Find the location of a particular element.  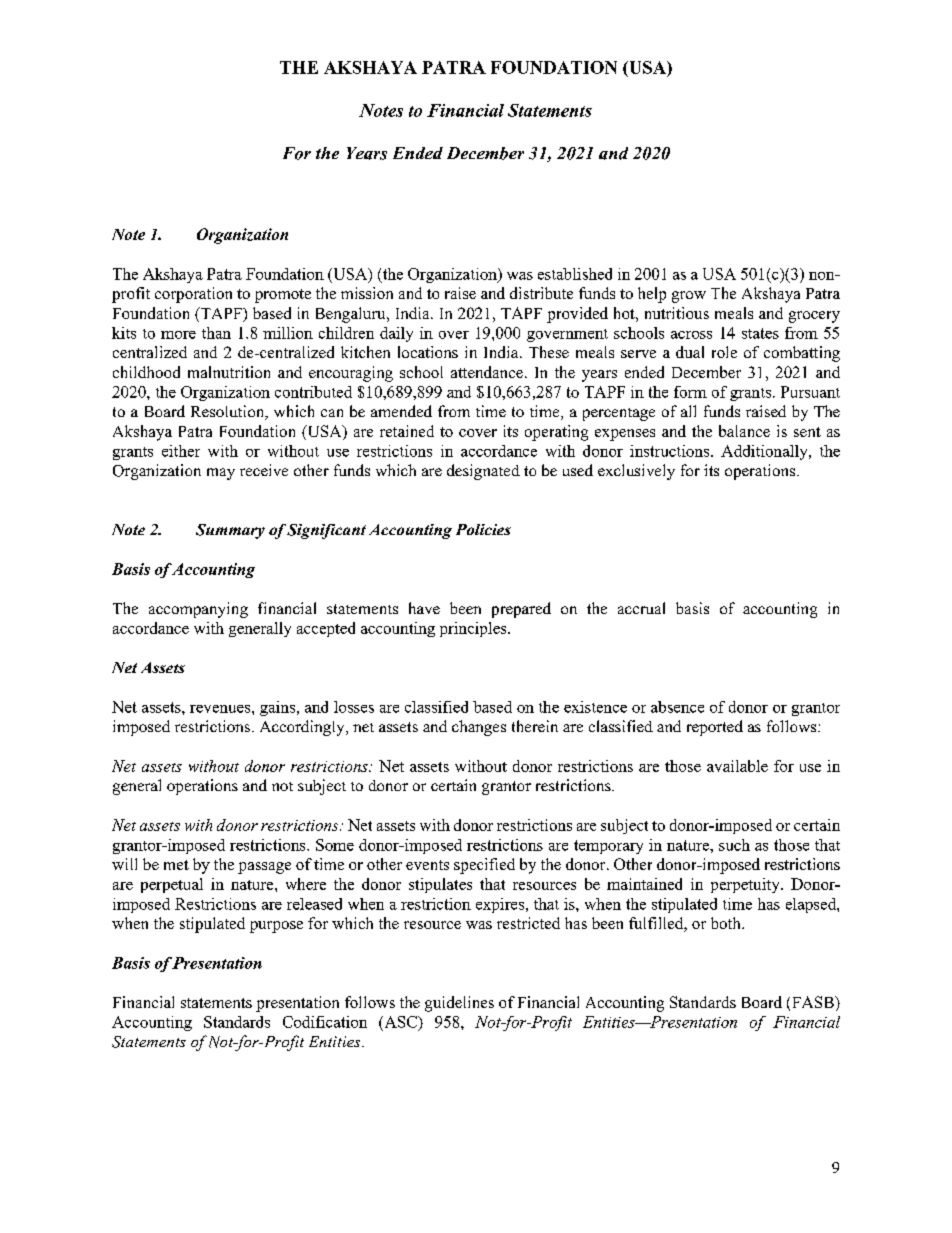

Accordingly is located at coordinates (303, 728).
